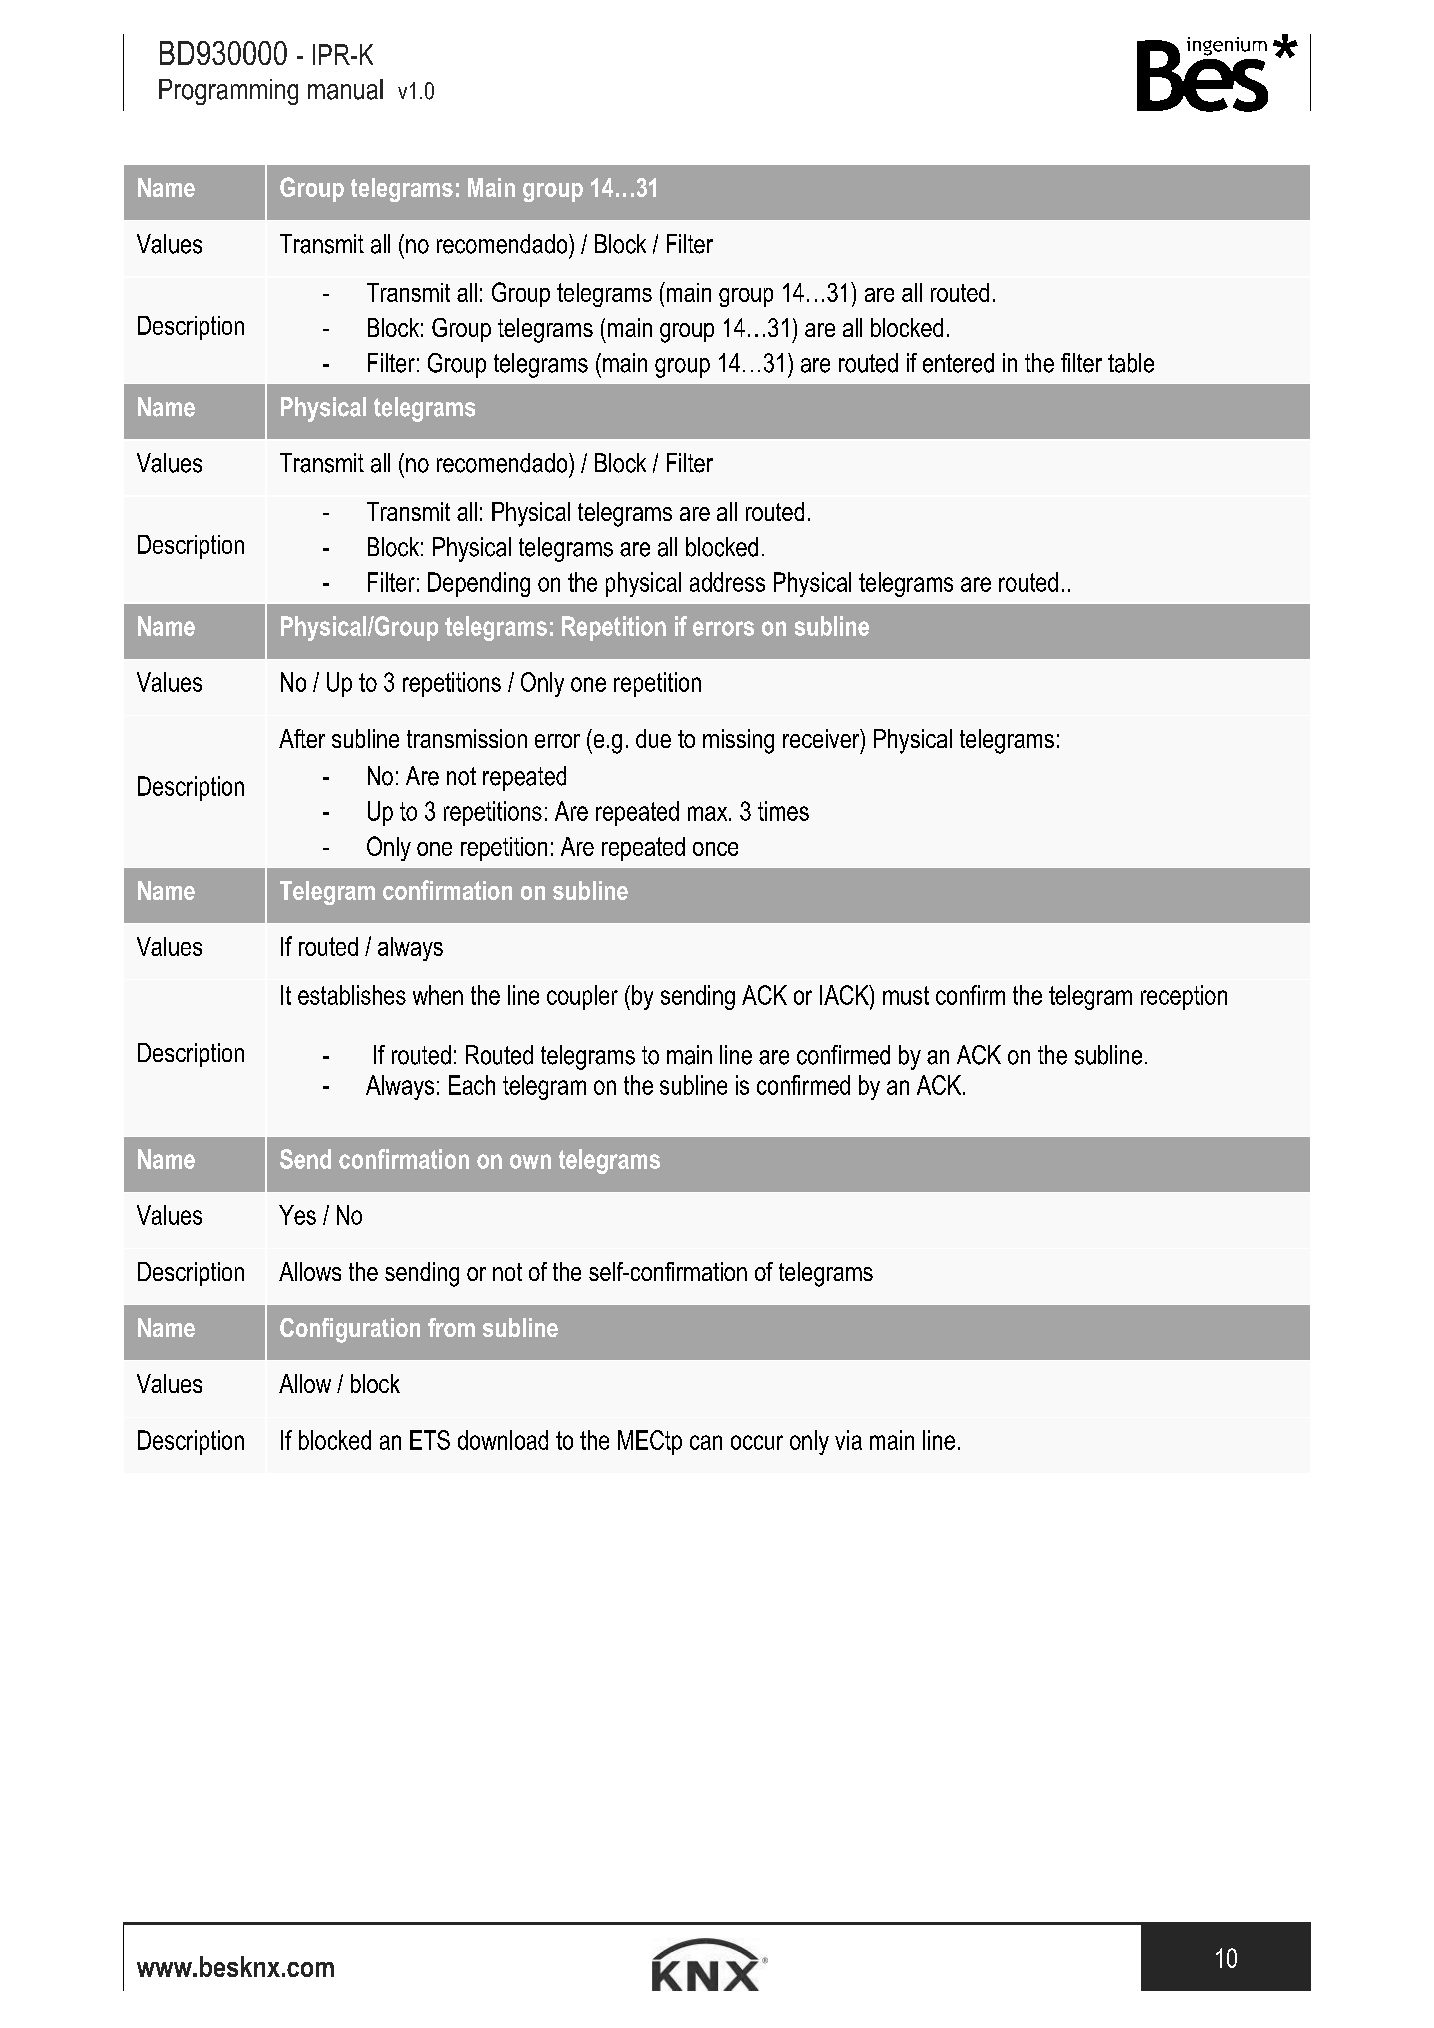  I want to click on Configuration, so click(350, 1330).
